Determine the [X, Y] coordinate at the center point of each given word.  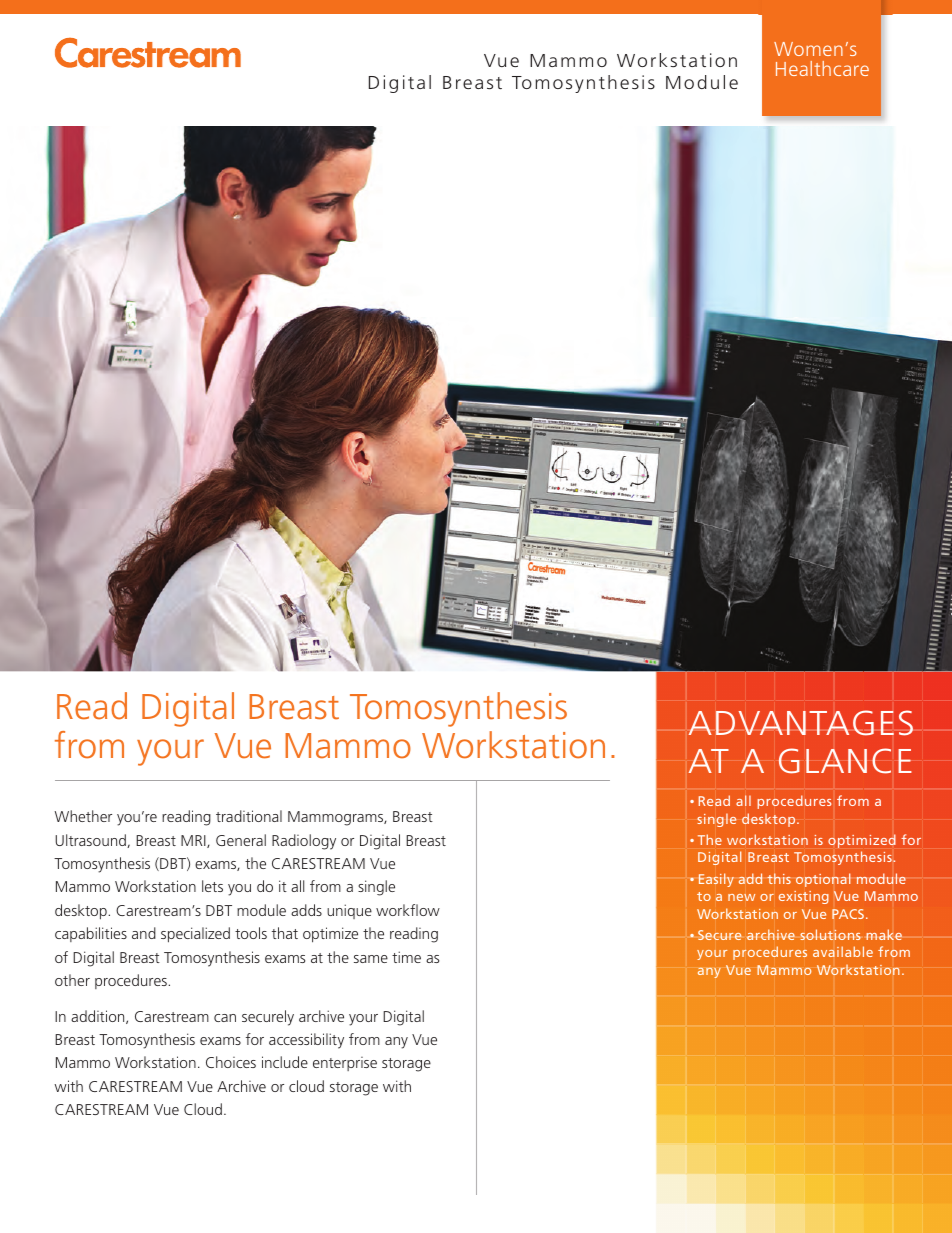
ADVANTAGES [801, 723]
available [843, 951]
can [225, 1018]
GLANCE [845, 761]
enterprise [345, 1064]
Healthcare [822, 68]
